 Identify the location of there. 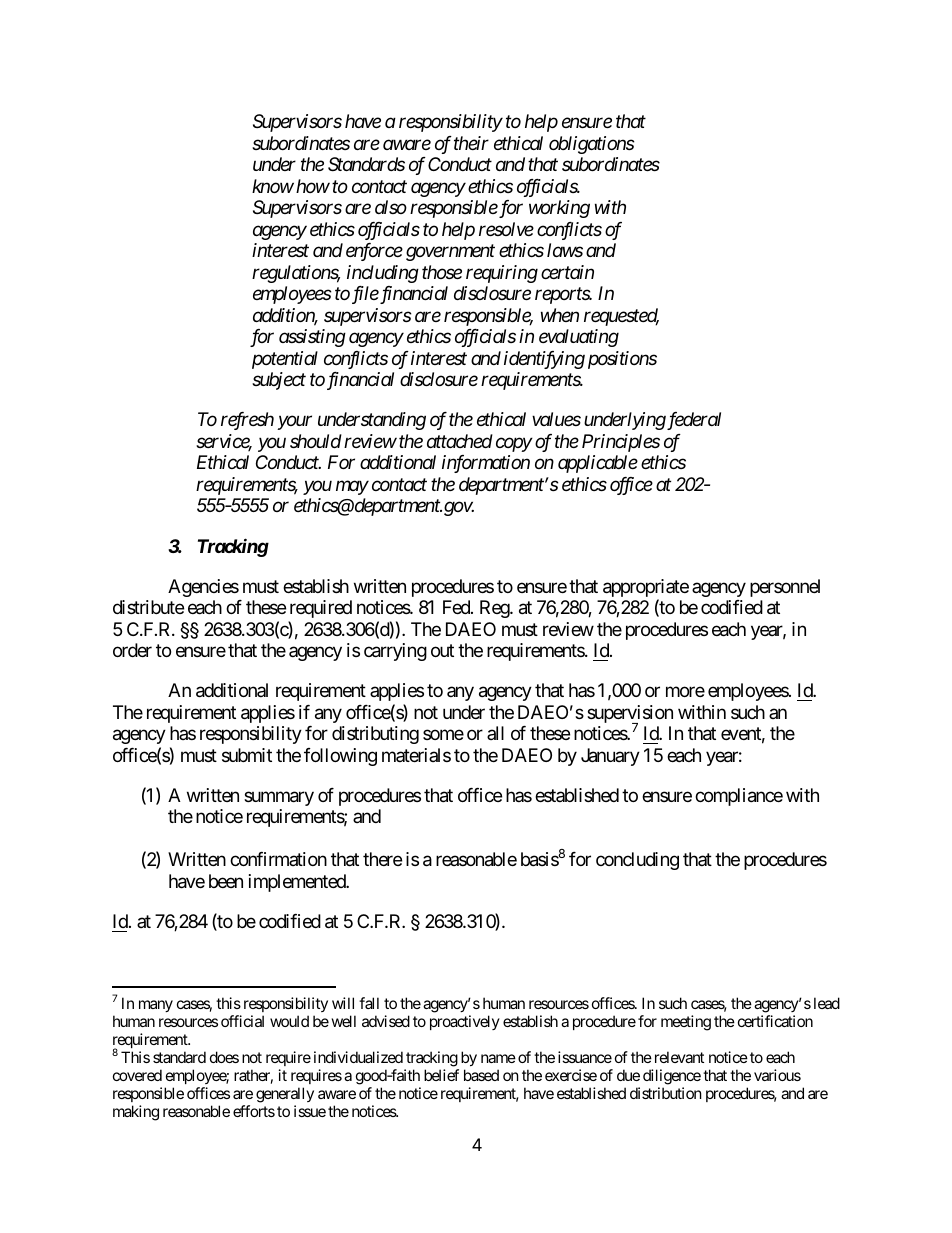
(382, 859).
